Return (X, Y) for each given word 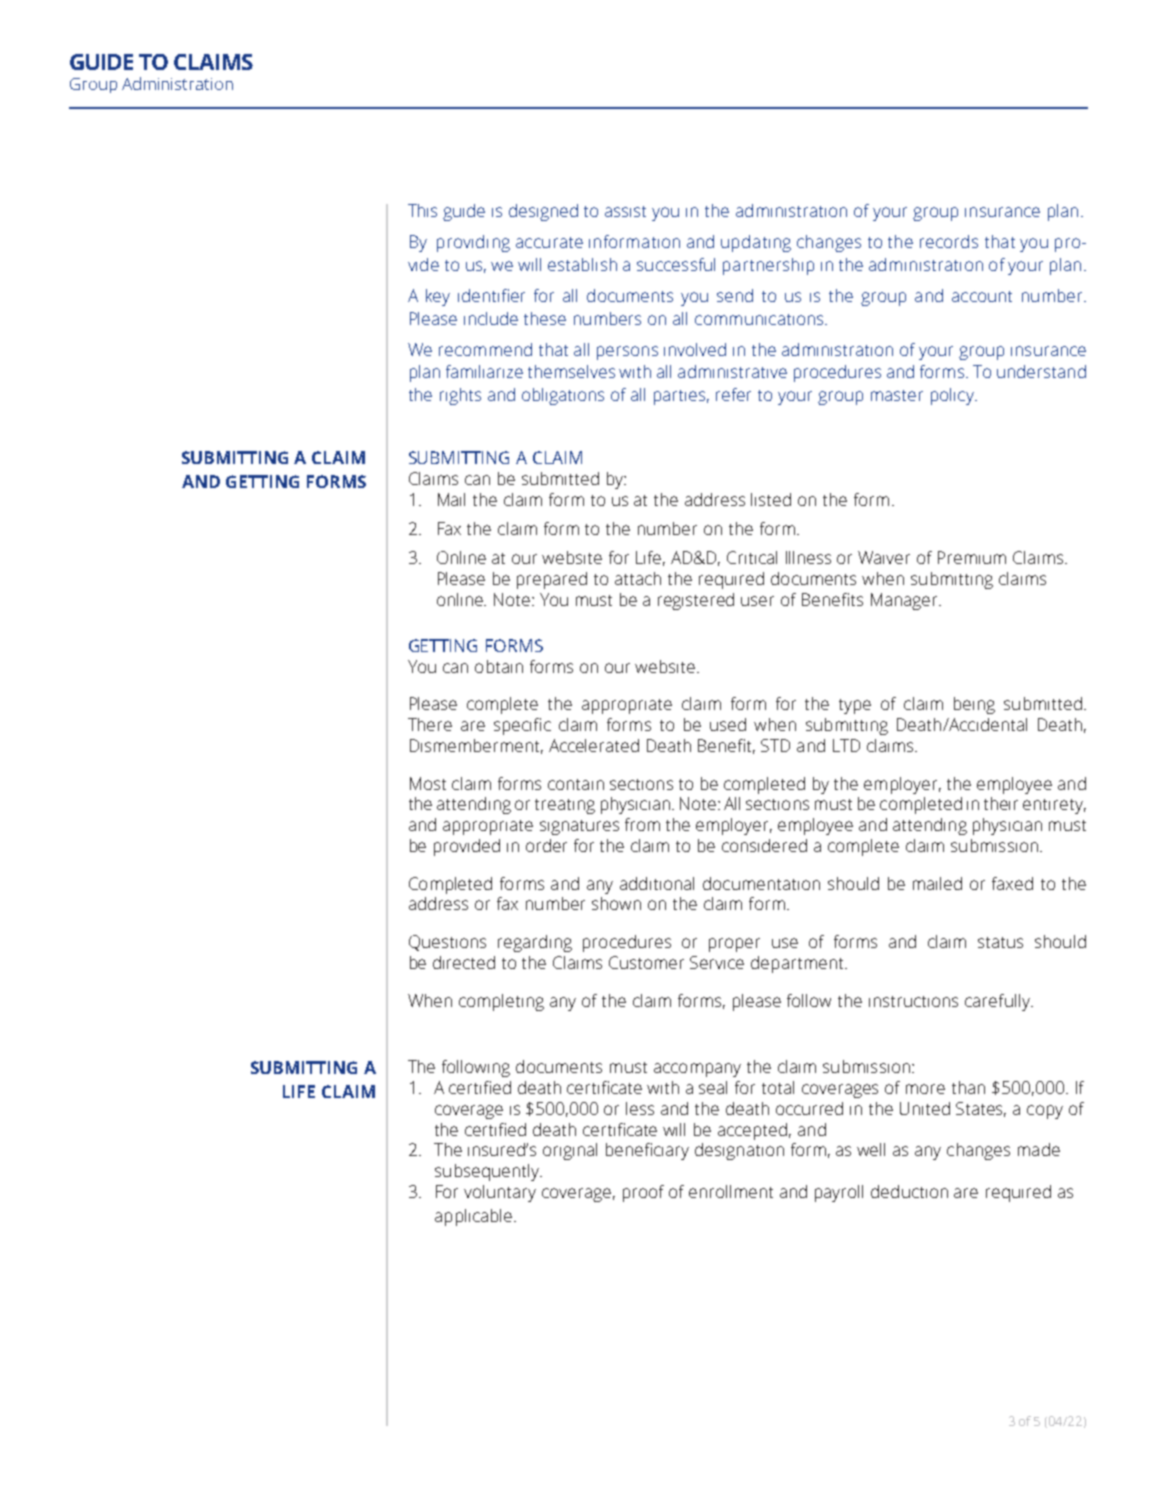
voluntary (500, 1193)
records (949, 241)
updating (756, 243)
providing (473, 243)
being (974, 705)
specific (522, 726)
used (728, 724)
